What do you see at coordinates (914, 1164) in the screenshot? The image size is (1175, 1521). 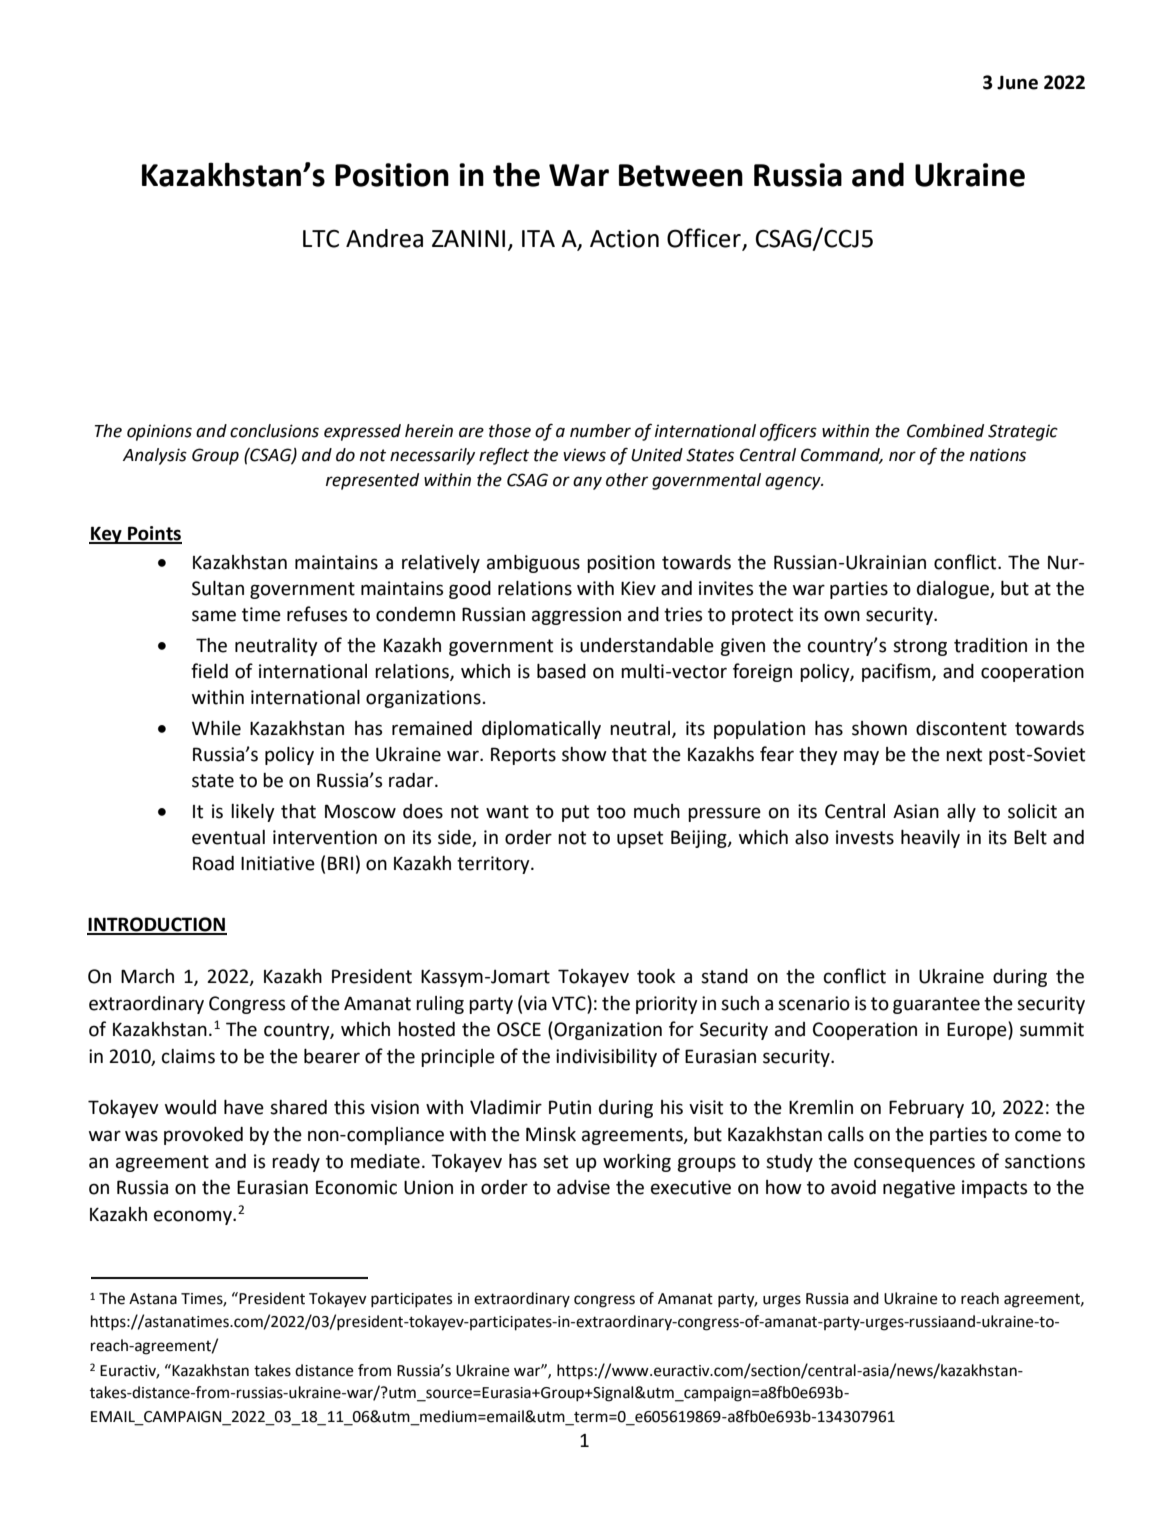 I see `consequences` at bounding box center [914, 1164].
